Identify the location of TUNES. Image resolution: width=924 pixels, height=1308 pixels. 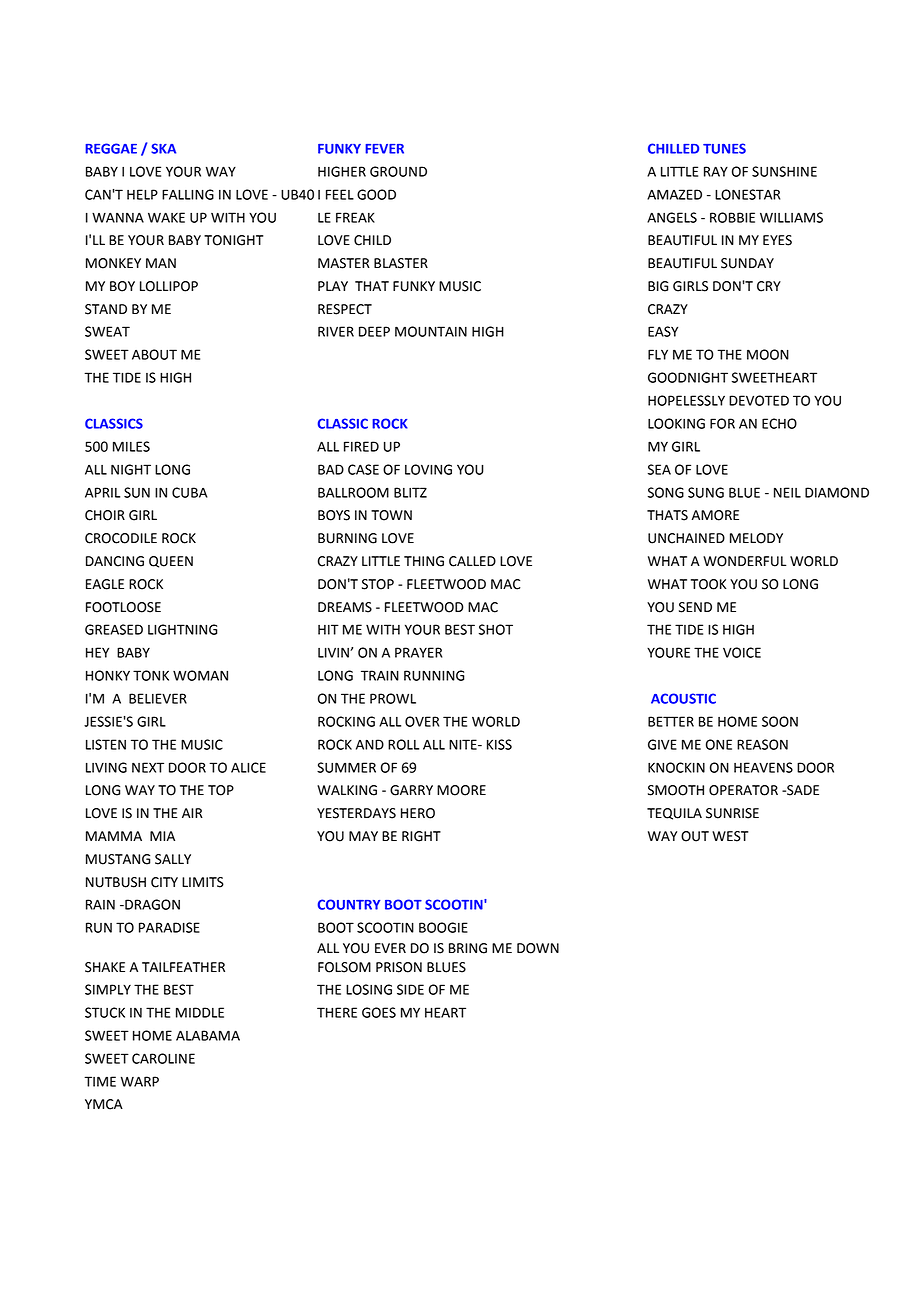
(724, 148).
